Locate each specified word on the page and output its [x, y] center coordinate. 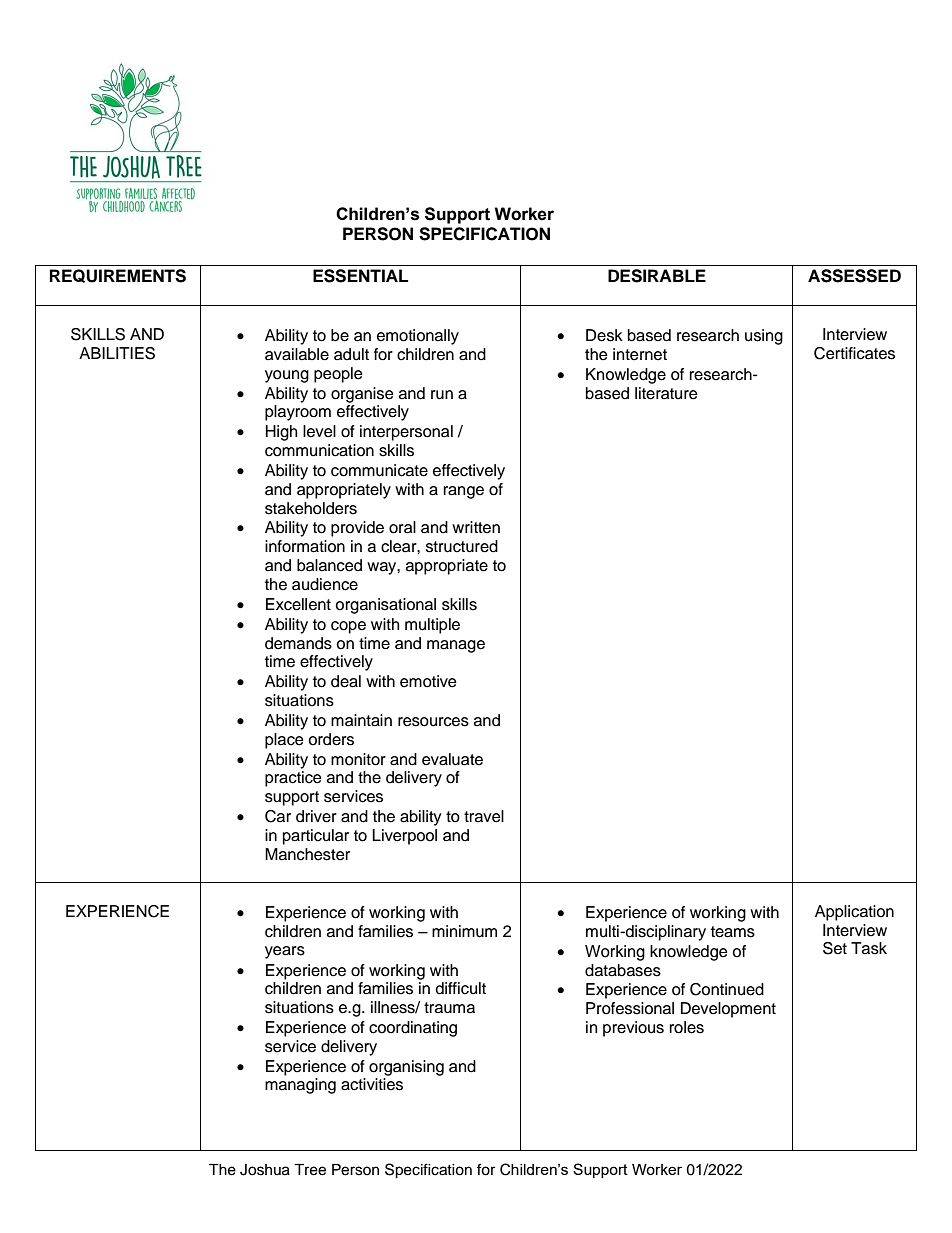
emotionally [418, 337]
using [764, 337]
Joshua [265, 1170]
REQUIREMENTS [118, 276]
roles [687, 1027]
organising [406, 1068]
